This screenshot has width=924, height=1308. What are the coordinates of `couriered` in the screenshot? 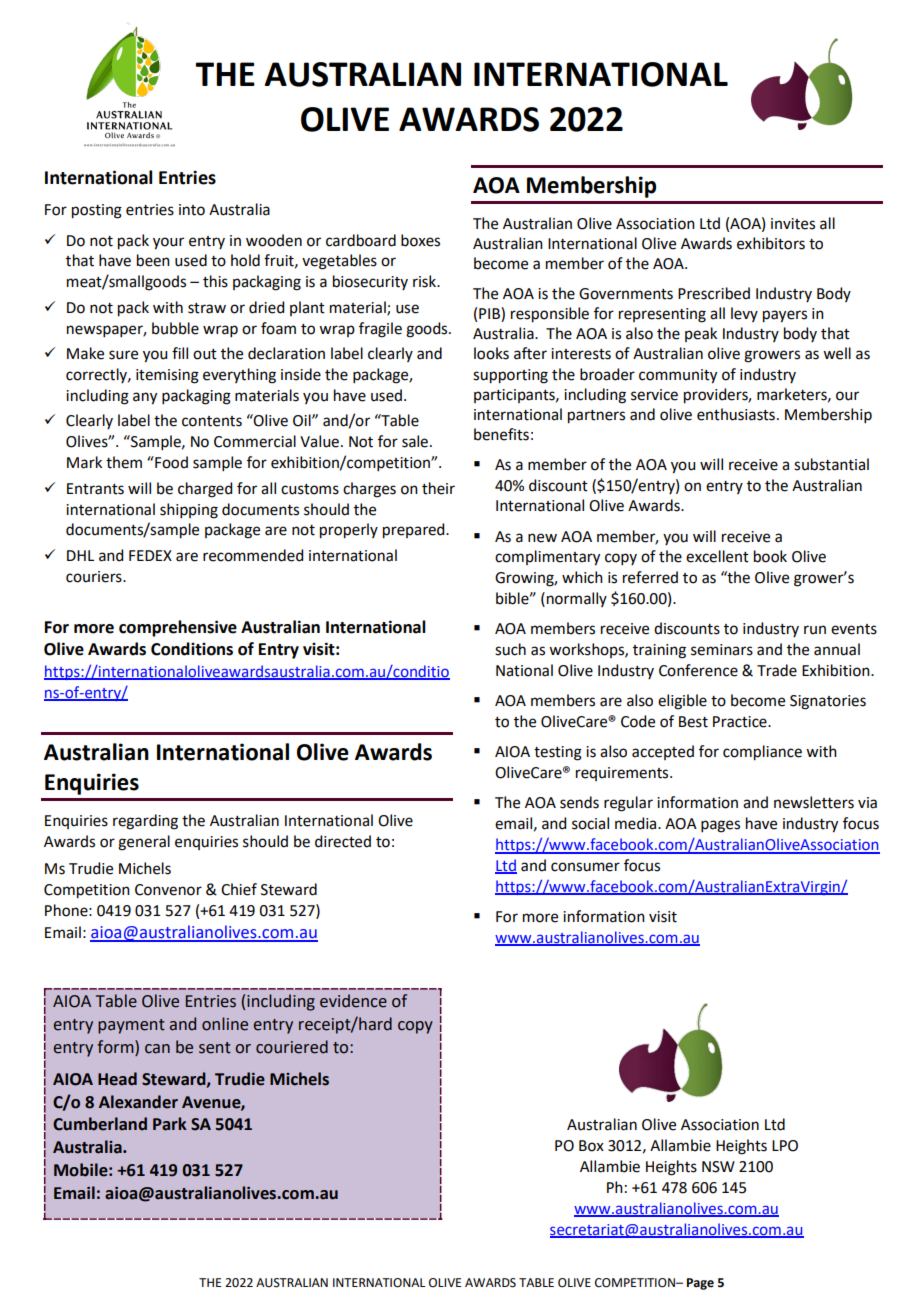 It's located at (292, 1047).
